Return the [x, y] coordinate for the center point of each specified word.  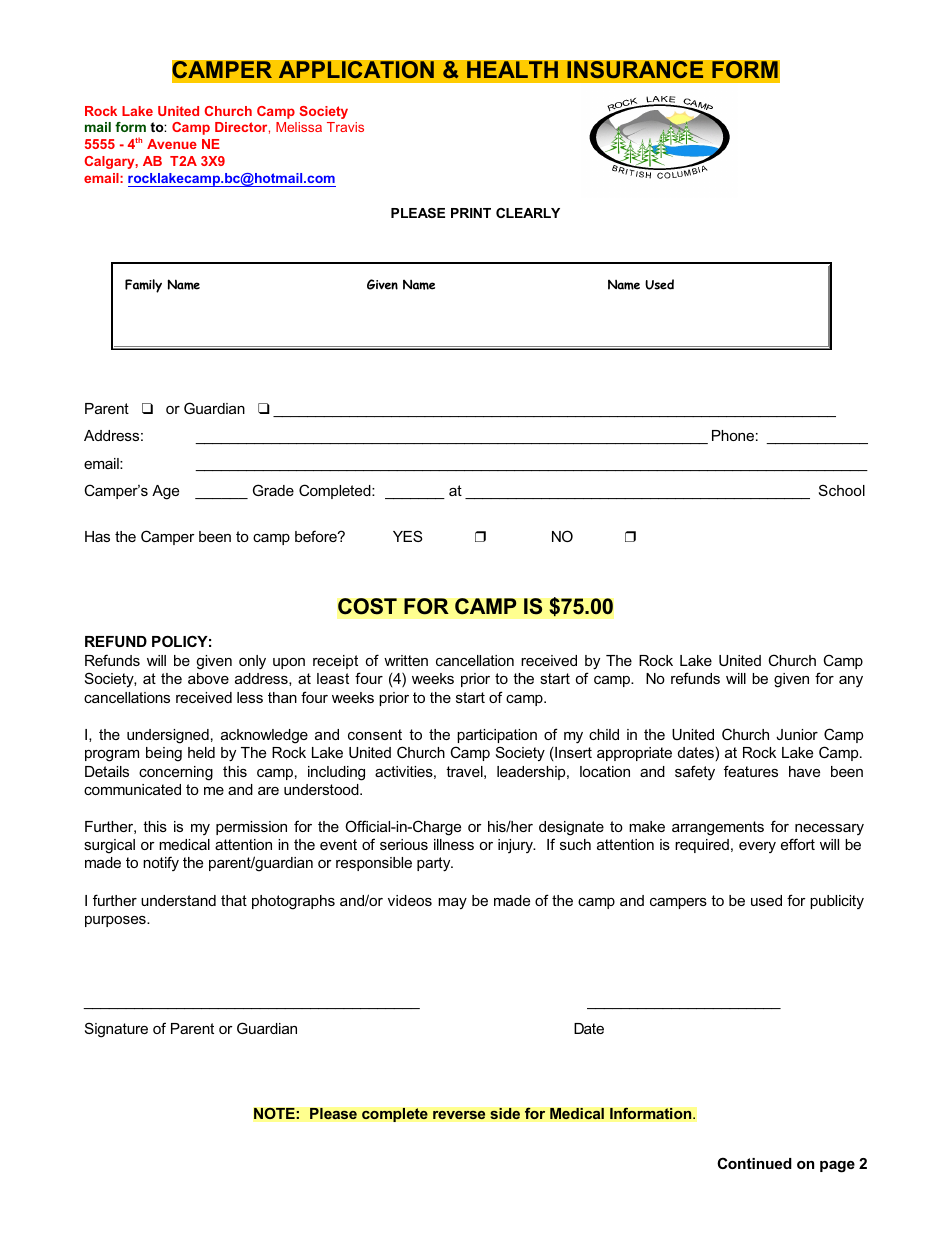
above [208, 678]
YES [407, 536]
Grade [273, 490]
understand [178, 900]
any [851, 682]
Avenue [172, 144]
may [452, 904]
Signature [116, 1030]
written [406, 660]
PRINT [471, 213]
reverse [459, 1115]
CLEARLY [528, 213]
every [757, 847]
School [842, 490]
